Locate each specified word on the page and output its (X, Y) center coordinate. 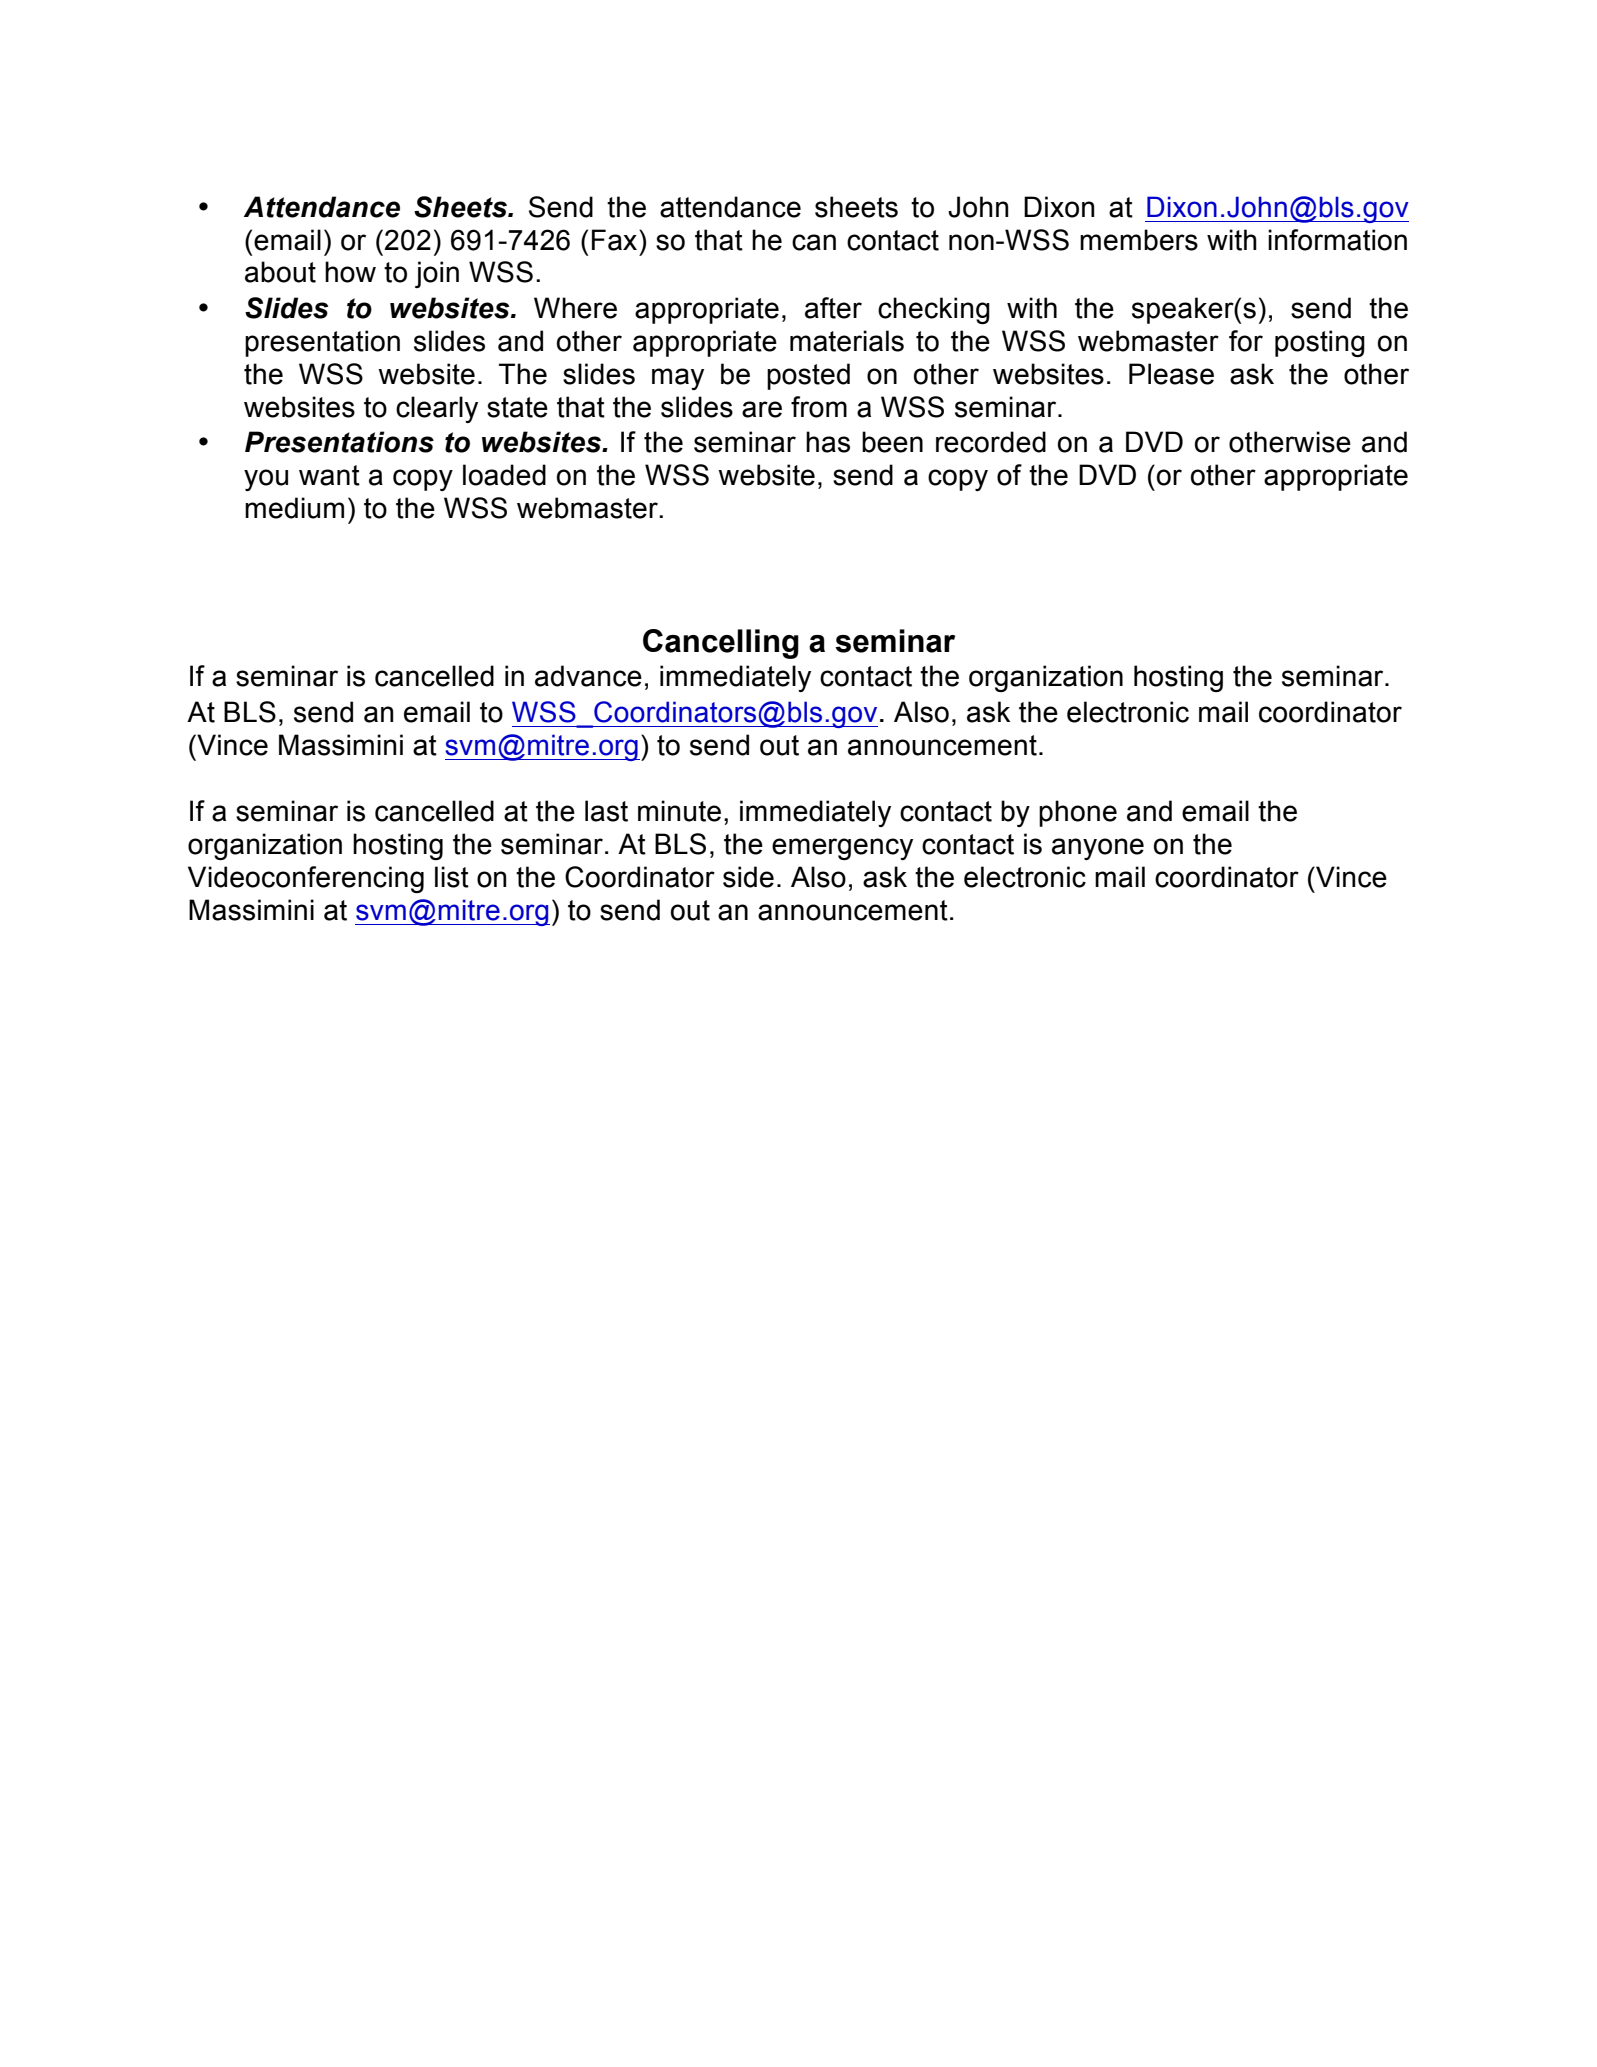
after (833, 308)
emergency (842, 849)
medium (294, 508)
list (452, 877)
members (1139, 240)
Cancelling (721, 644)
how (350, 272)
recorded (991, 442)
